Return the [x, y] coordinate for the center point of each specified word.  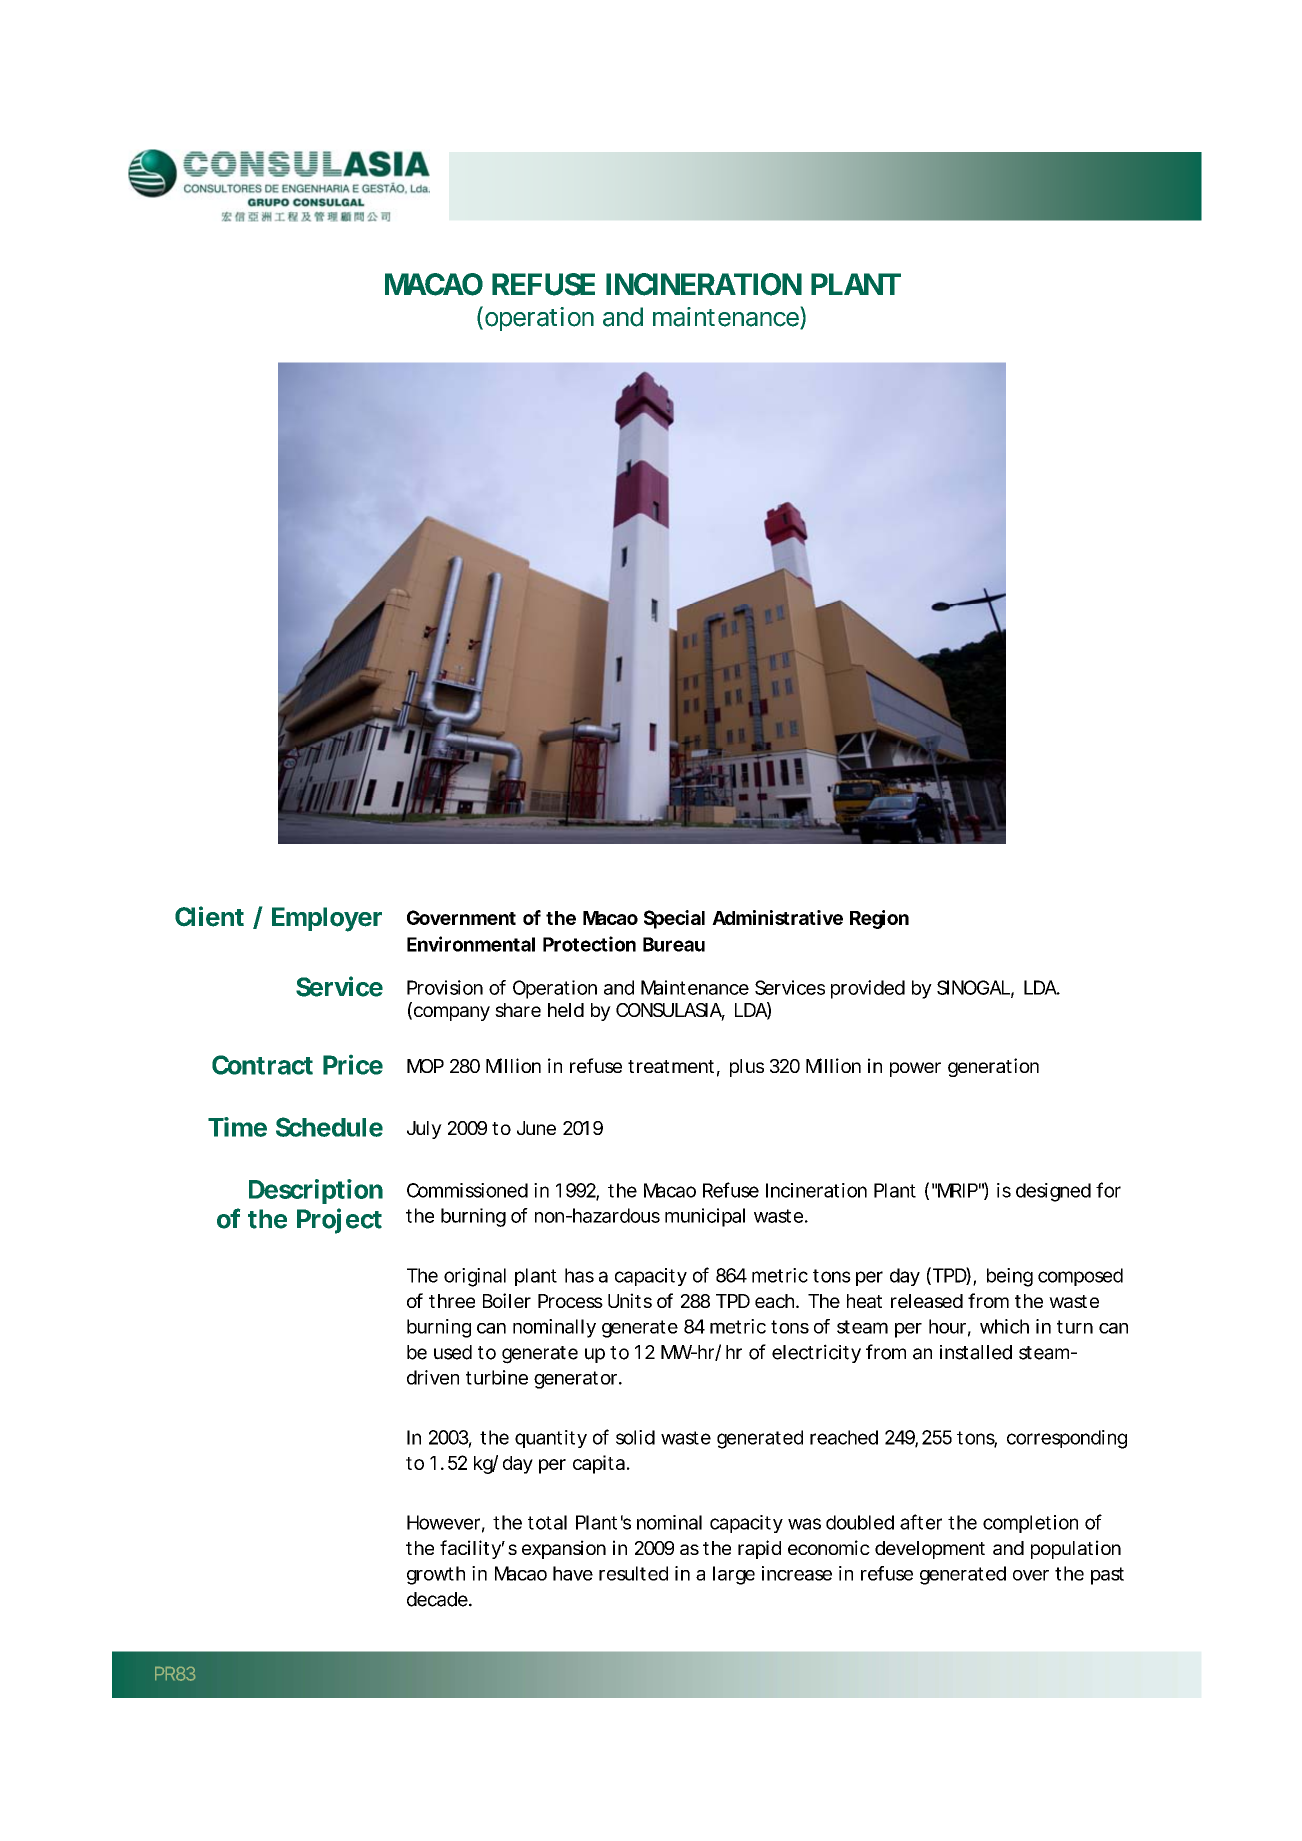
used [453, 1352]
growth [436, 1575]
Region [879, 919]
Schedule [329, 1127]
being [1010, 1277]
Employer [327, 919]
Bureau [674, 944]
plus [747, 1068]
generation [993, 1067]
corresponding [1067, 1439]
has [579, 1275]
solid [635, 1437]
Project [339, 1221]
